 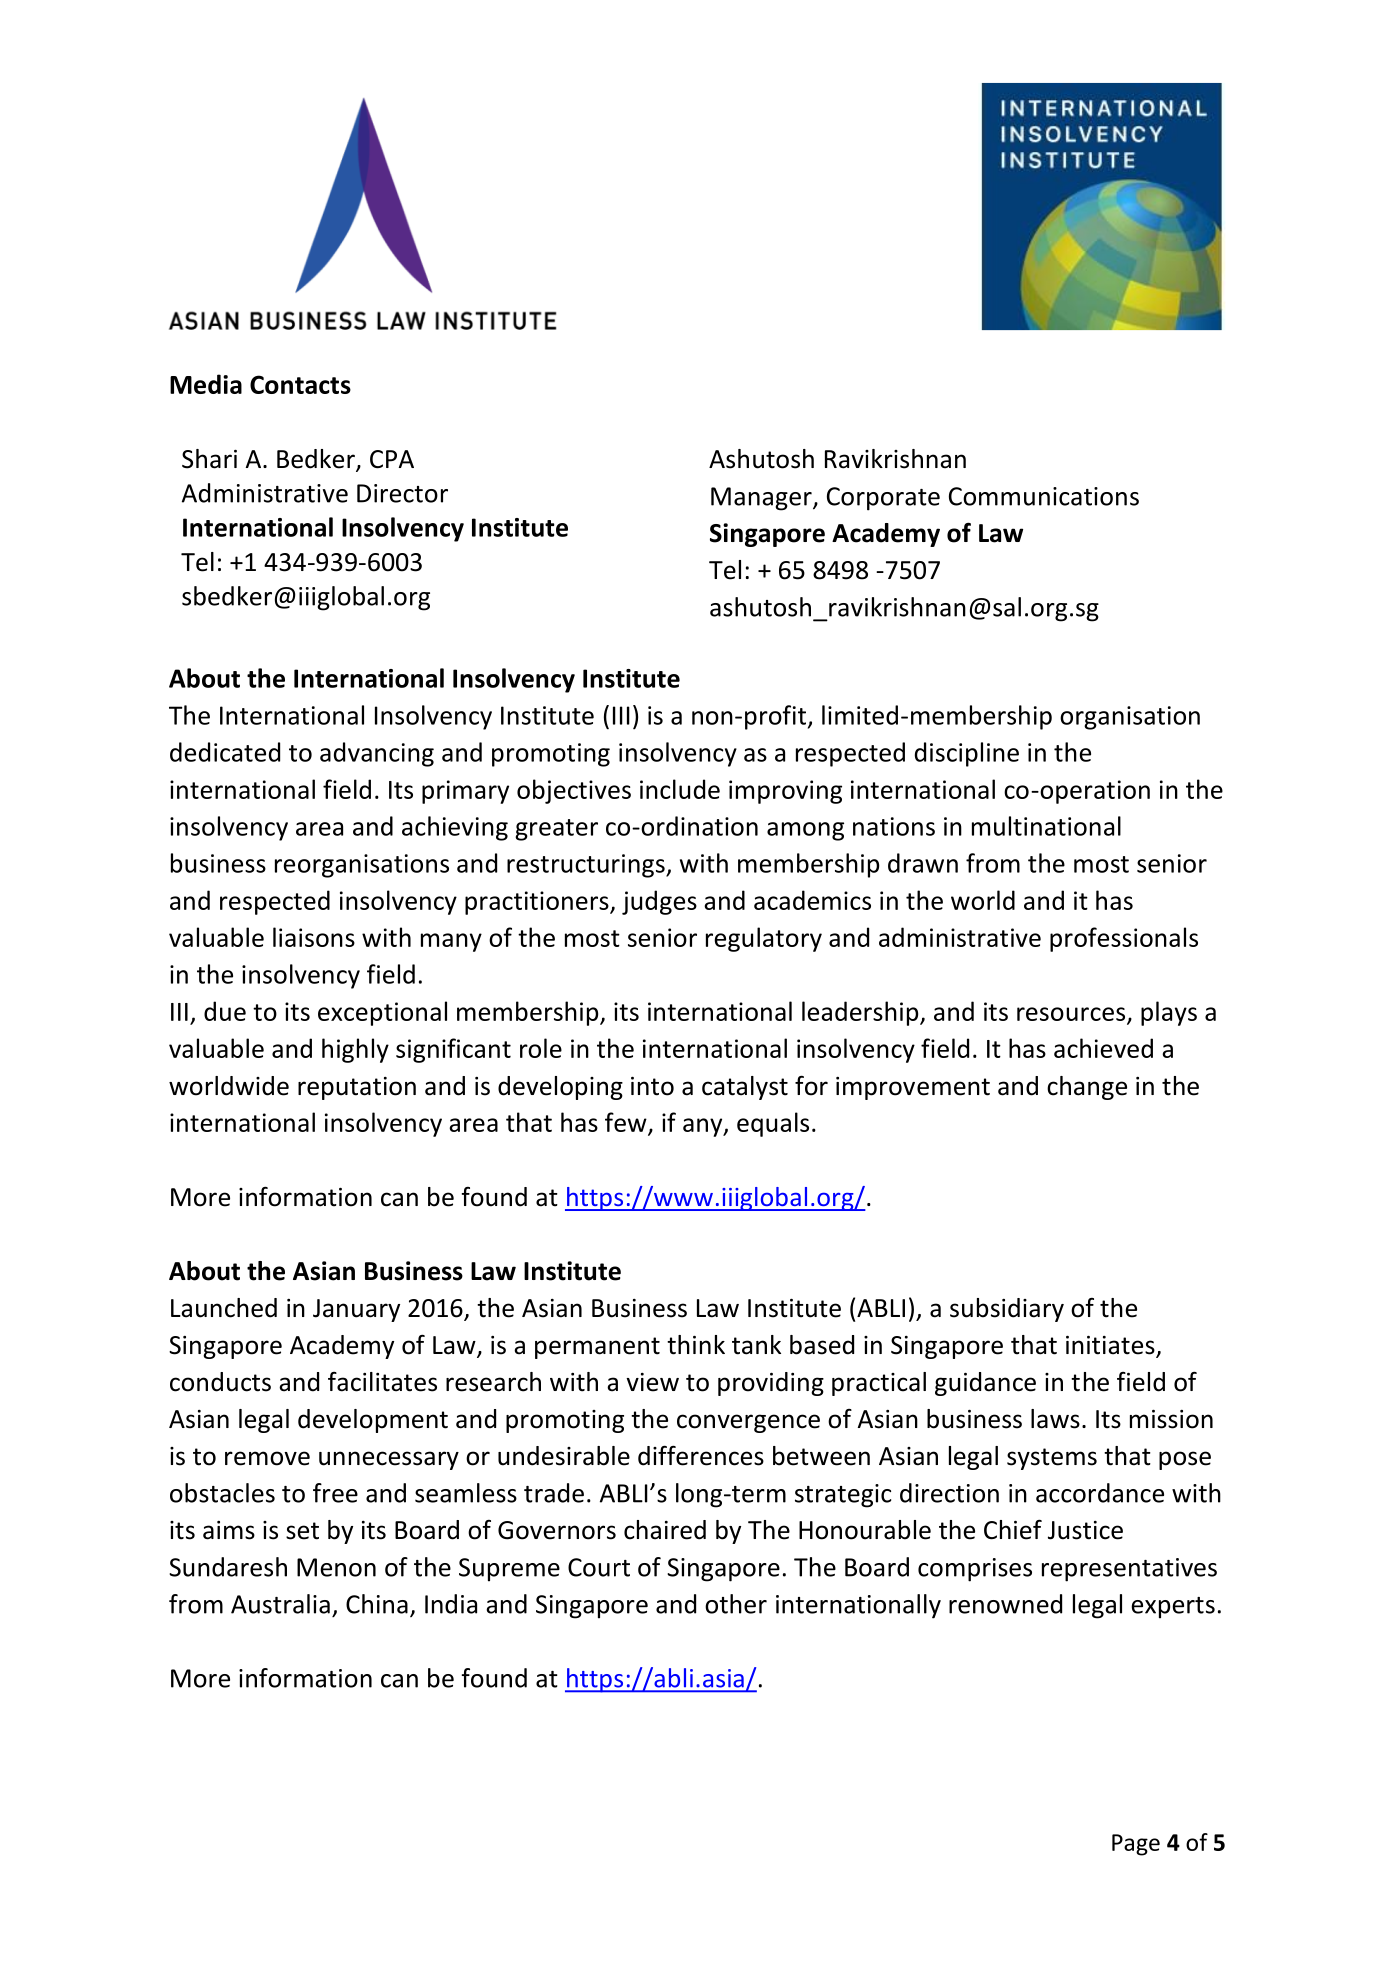 I want to click on regulatory, so click(x=764, y=939).
